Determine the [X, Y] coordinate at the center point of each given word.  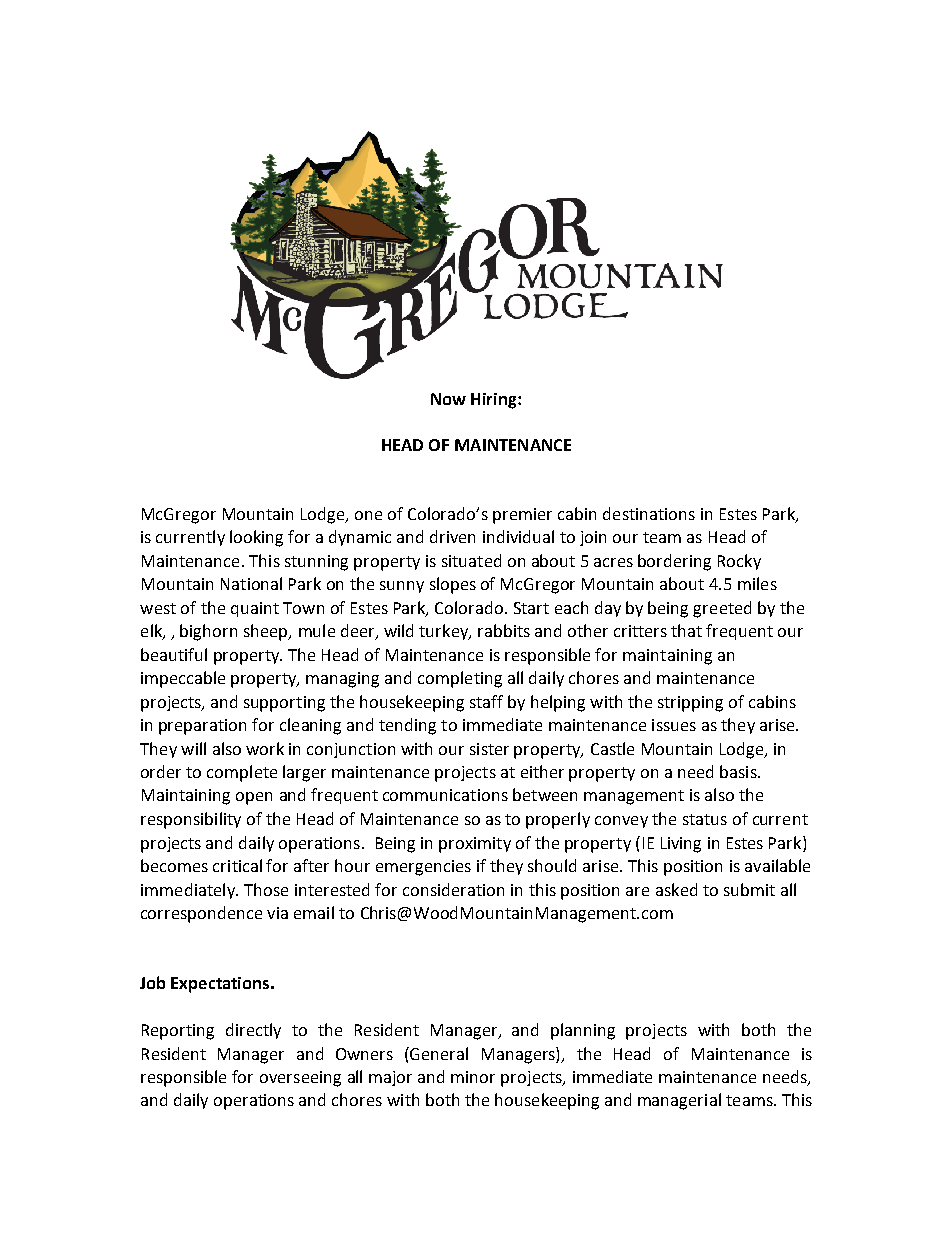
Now [448, 399]
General [439, 1053]
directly [253, 1031]
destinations [649, 513]
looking [256, 538]
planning [583, 1031]
